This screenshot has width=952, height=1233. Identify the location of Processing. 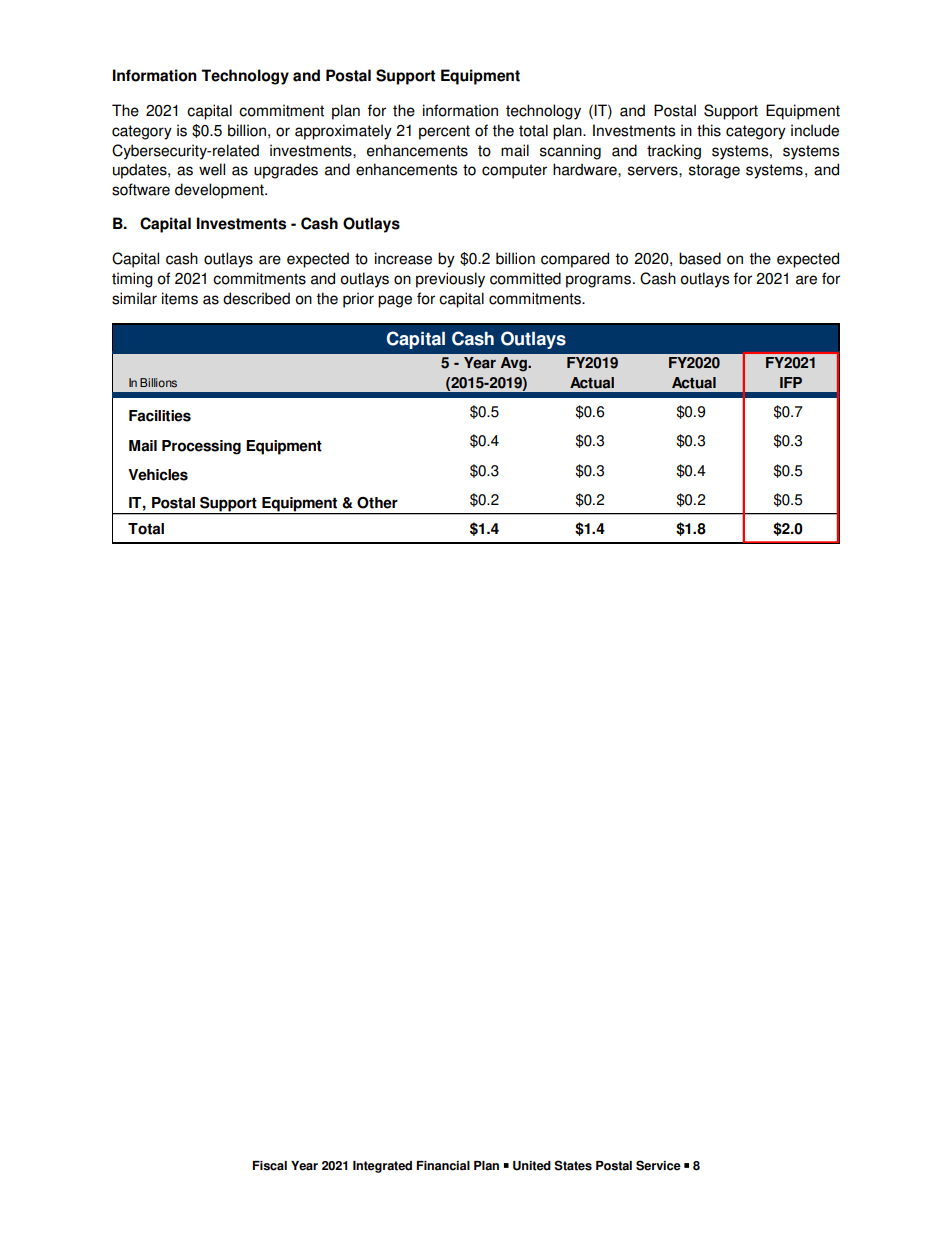
(201, 447).
